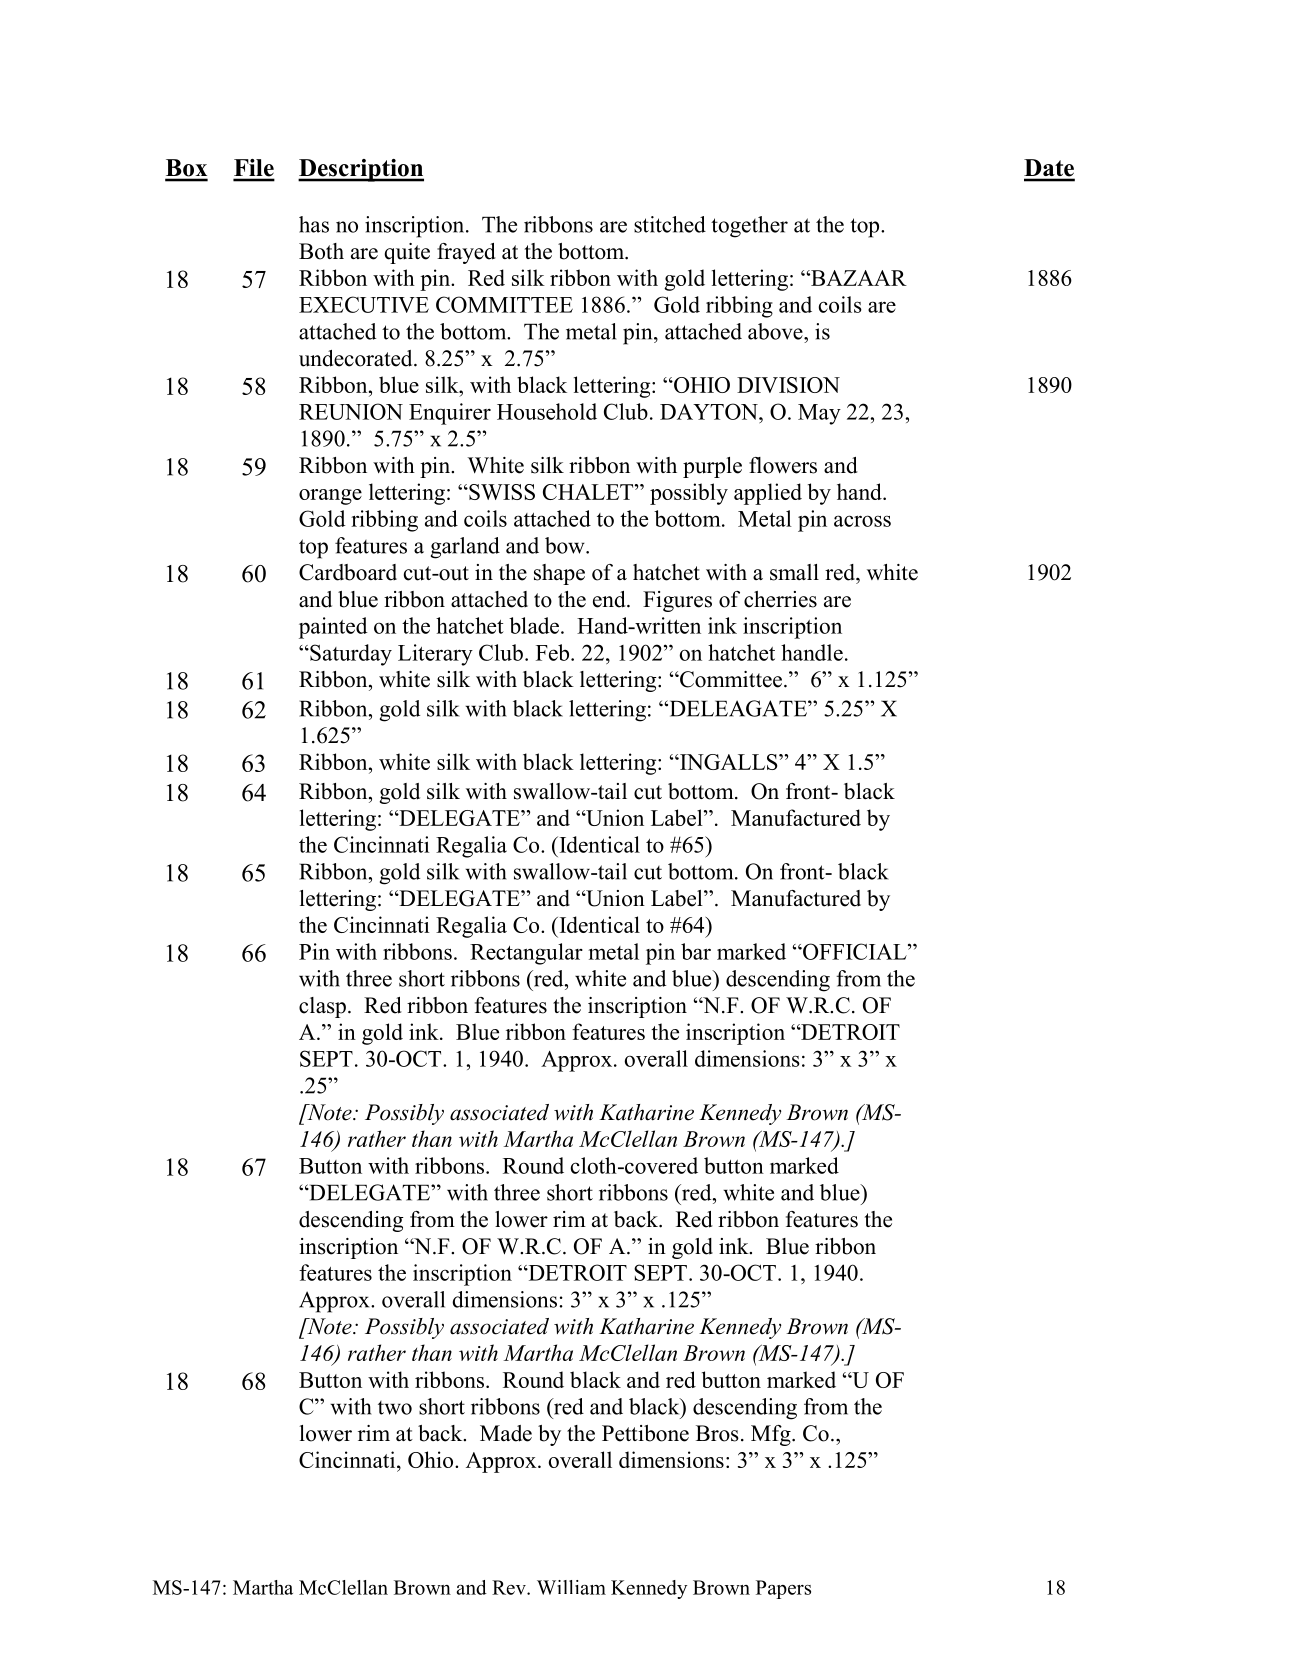 The width and height of the document is (1294, 1675). Describe the element at coordinates (322, 1007) in the document. I see `clasp` at that location.
